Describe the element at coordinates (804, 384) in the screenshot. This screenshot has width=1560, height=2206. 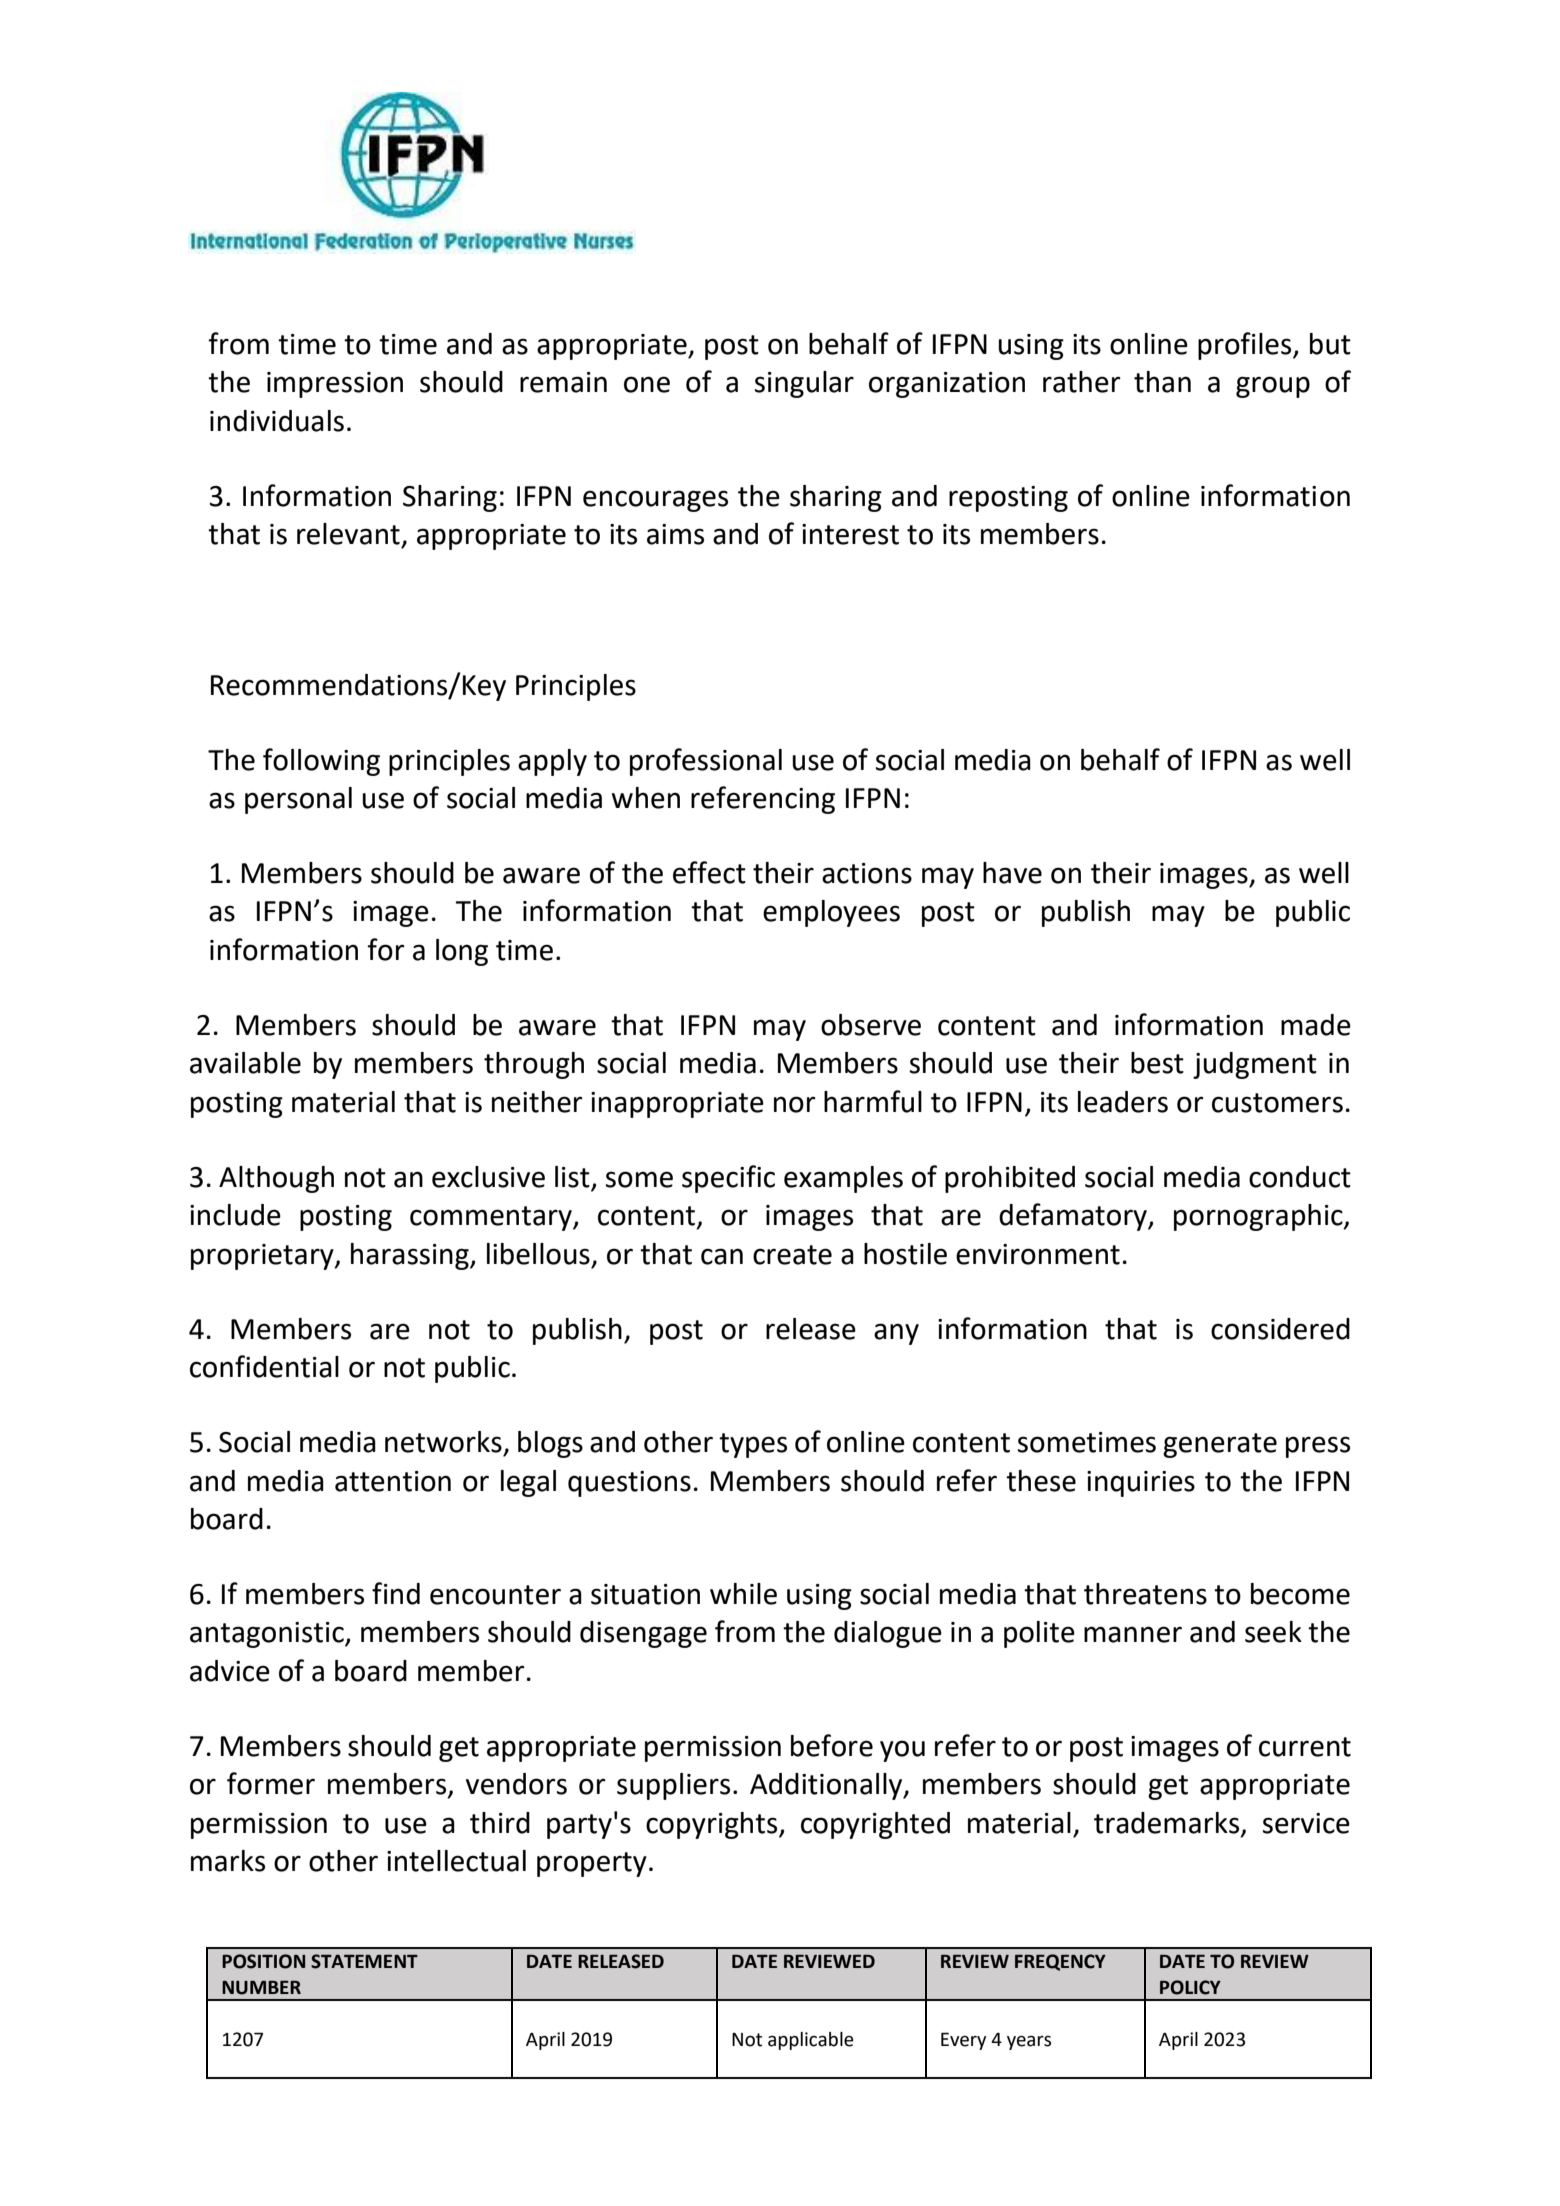
I see `singular` at that location.
